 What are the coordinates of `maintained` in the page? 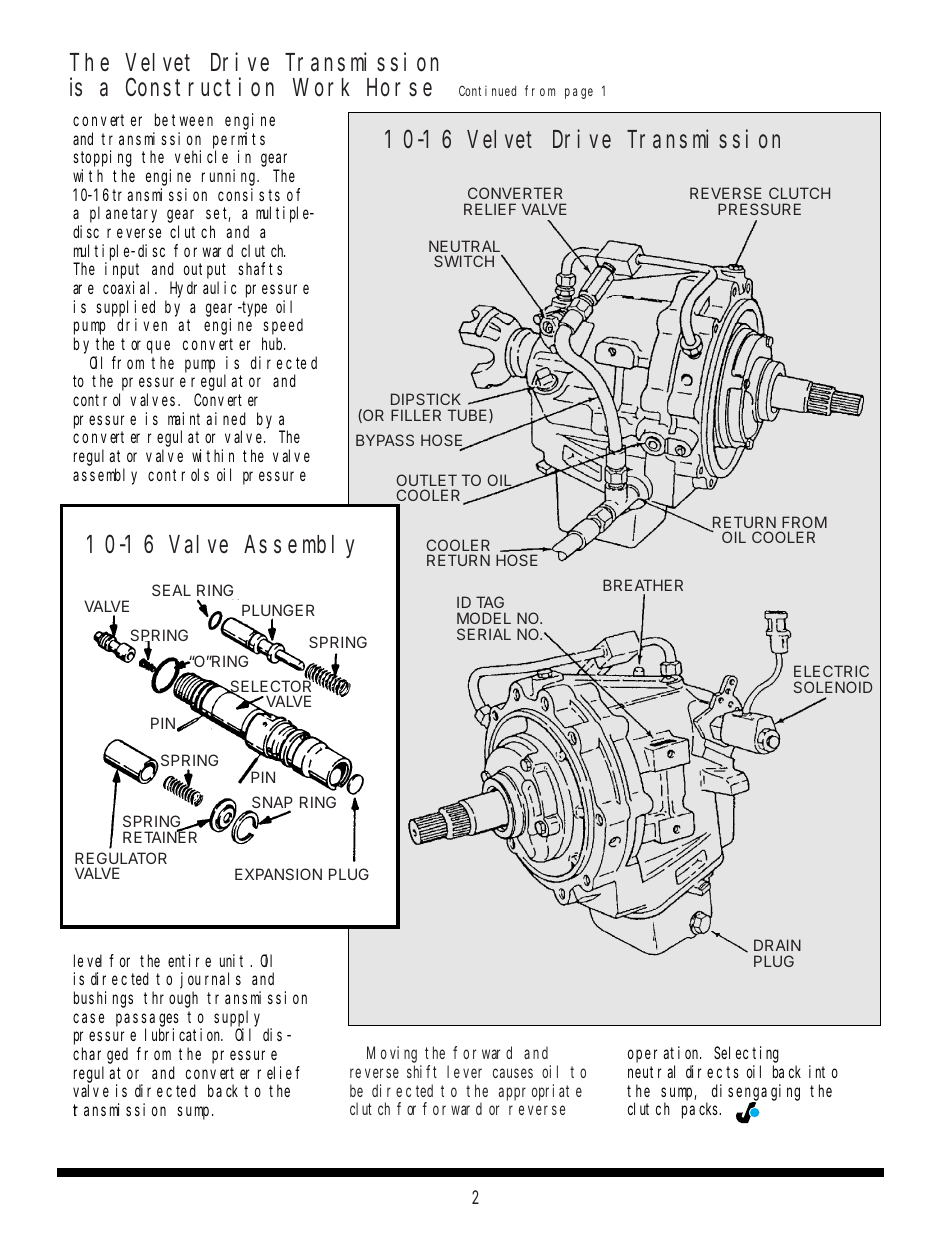 It's located at (207, 418).
